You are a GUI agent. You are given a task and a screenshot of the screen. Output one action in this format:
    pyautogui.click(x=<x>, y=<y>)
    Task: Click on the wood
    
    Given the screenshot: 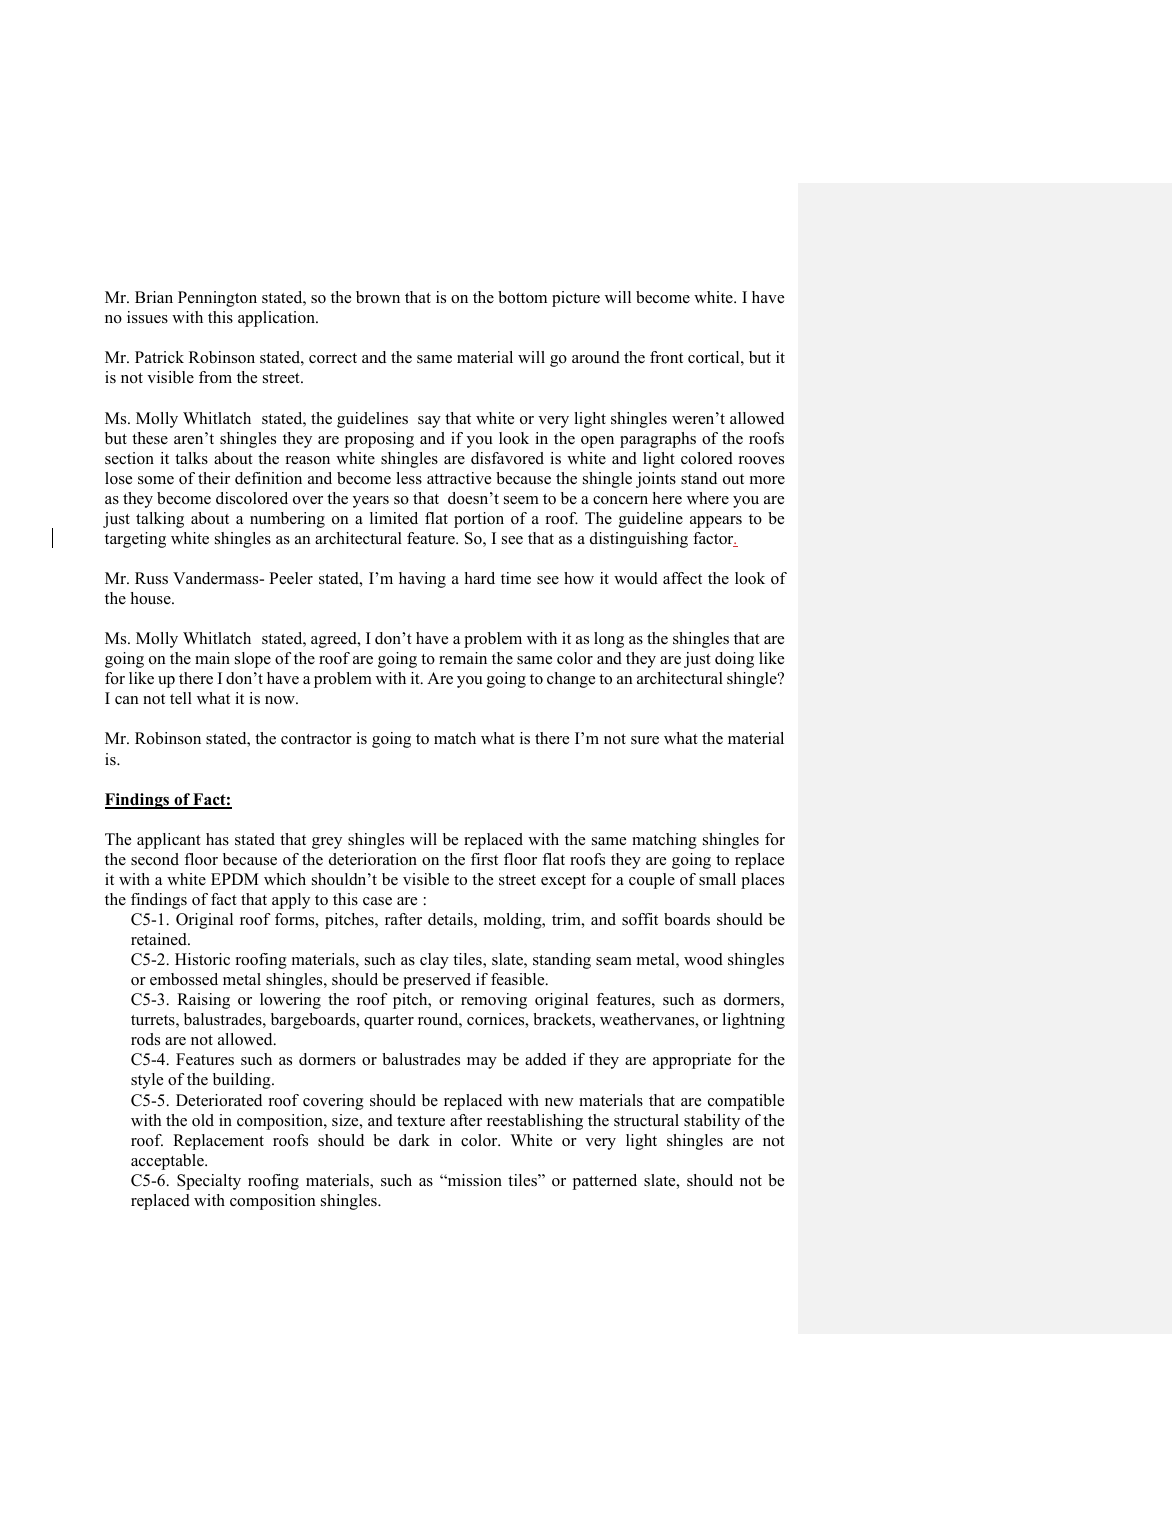 What is the action you would take?
    pyautogui.click(x=703, y=959)
